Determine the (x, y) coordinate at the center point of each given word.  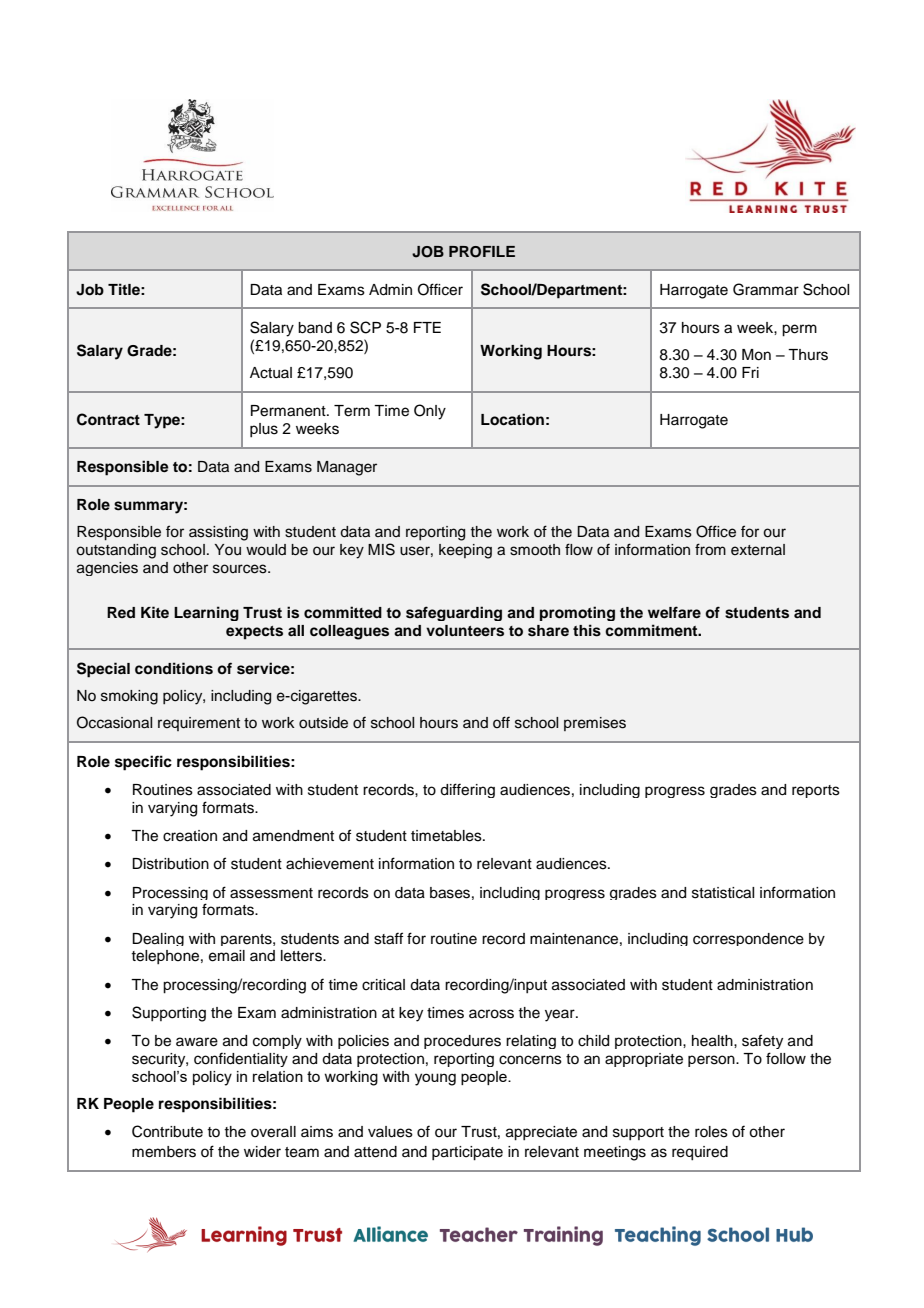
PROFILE (482, 252)
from (710, 549)
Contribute (167, 1131)
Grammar (766, 289)
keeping (465, 551)
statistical (723, 893)
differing (467, 790)
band (315, 328)
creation (190, 836)
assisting (218, 533)
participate (467, 1153)
